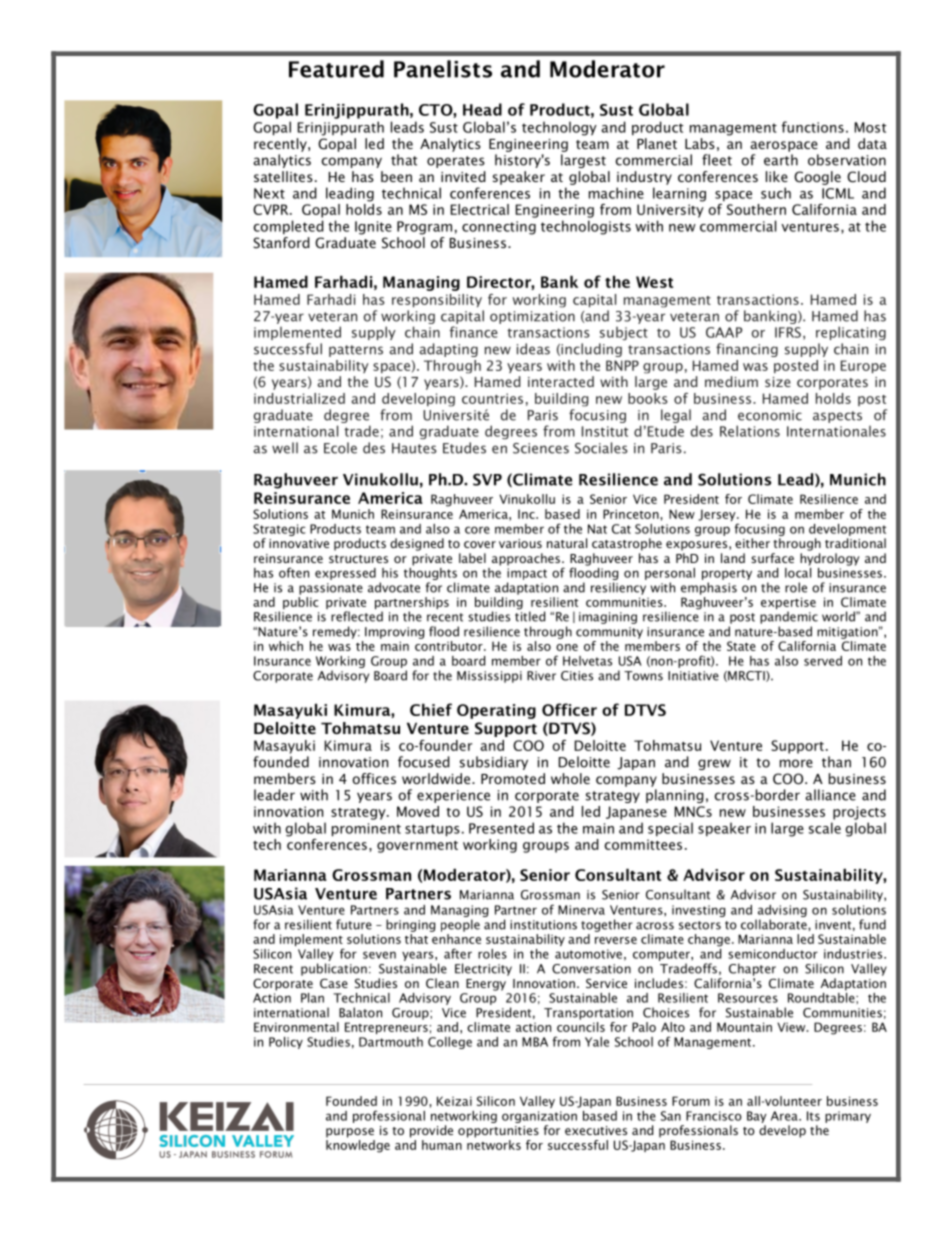 This screenshot has width=952, height=1233. I want to click on Sciences, so click(541, 448).
